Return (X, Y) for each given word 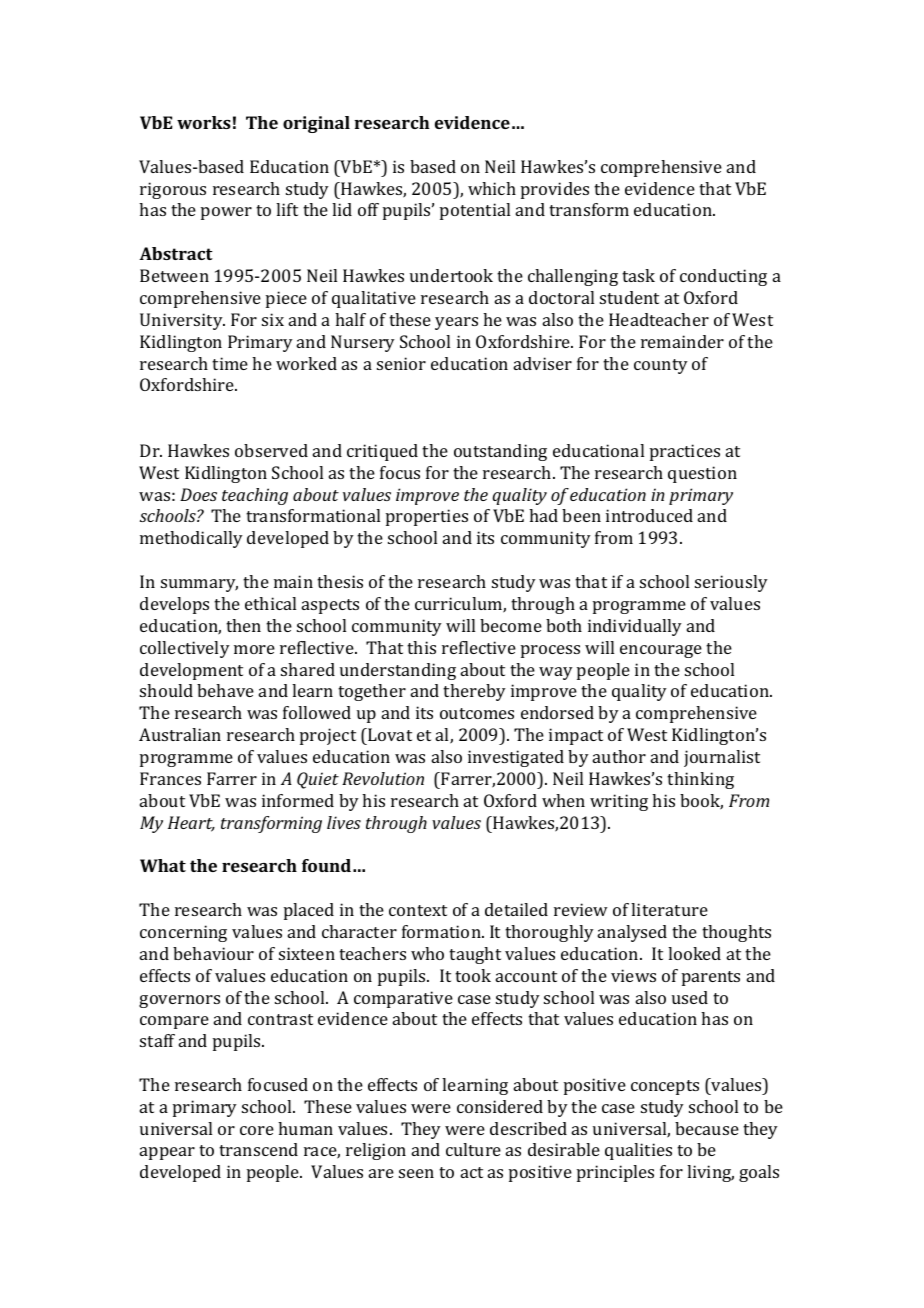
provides (555, 190)
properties (427, 517)
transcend (258, 1149)
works (204, 122)
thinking (700, 780)
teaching (255, 496)
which (492, 188)
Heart (191, 824)
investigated (516, 758)
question (702, 474)
